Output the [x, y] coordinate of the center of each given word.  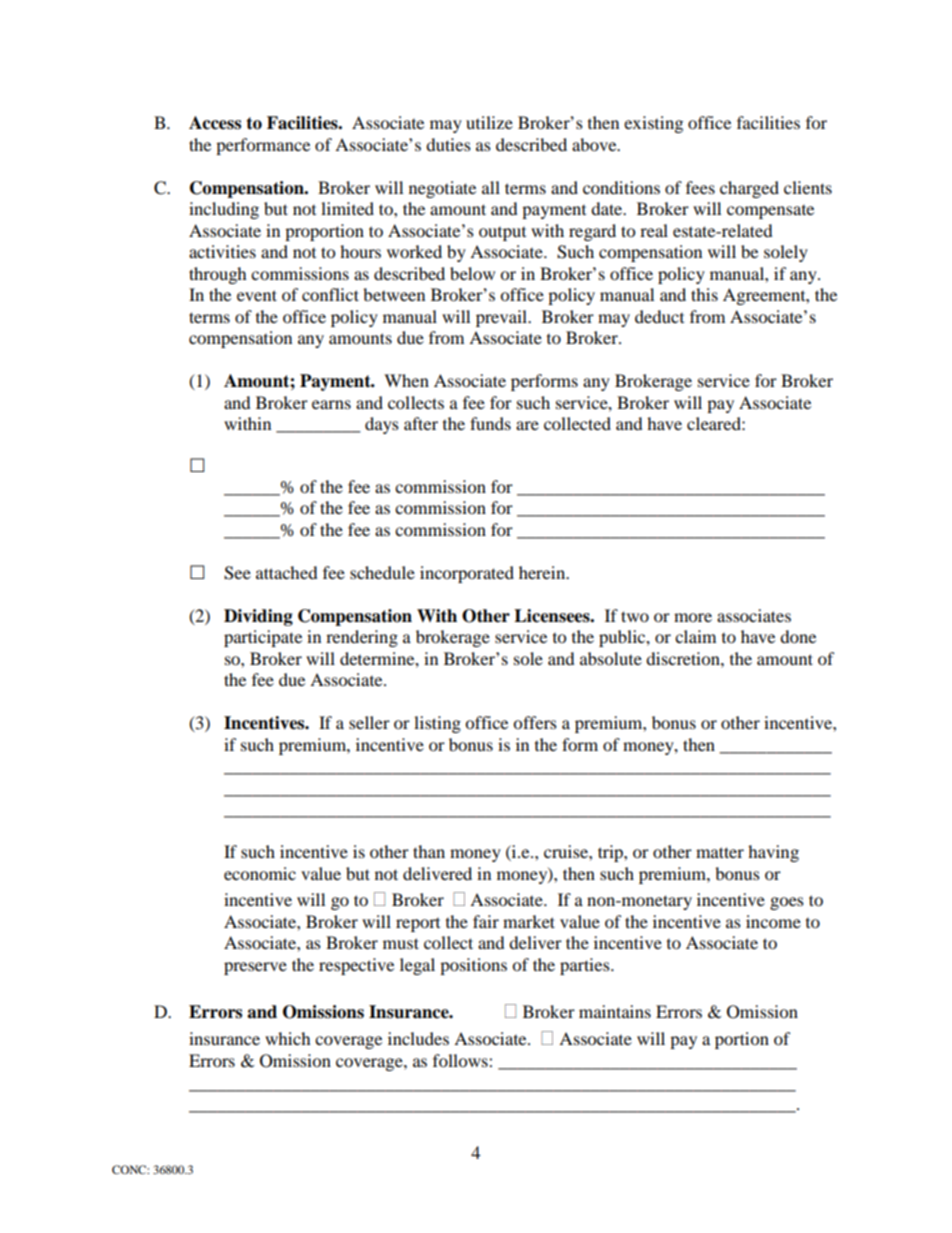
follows [461, 1060]
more [693, 617]
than [429, 851]
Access [215, 123]
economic [260, 873]
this [704, 294]
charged [749, 189]
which [288, 1038]
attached [287, 572]
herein [543, 572]
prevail [503, 318]
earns [331, 404]
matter [720, 852]
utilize [489, 122]
